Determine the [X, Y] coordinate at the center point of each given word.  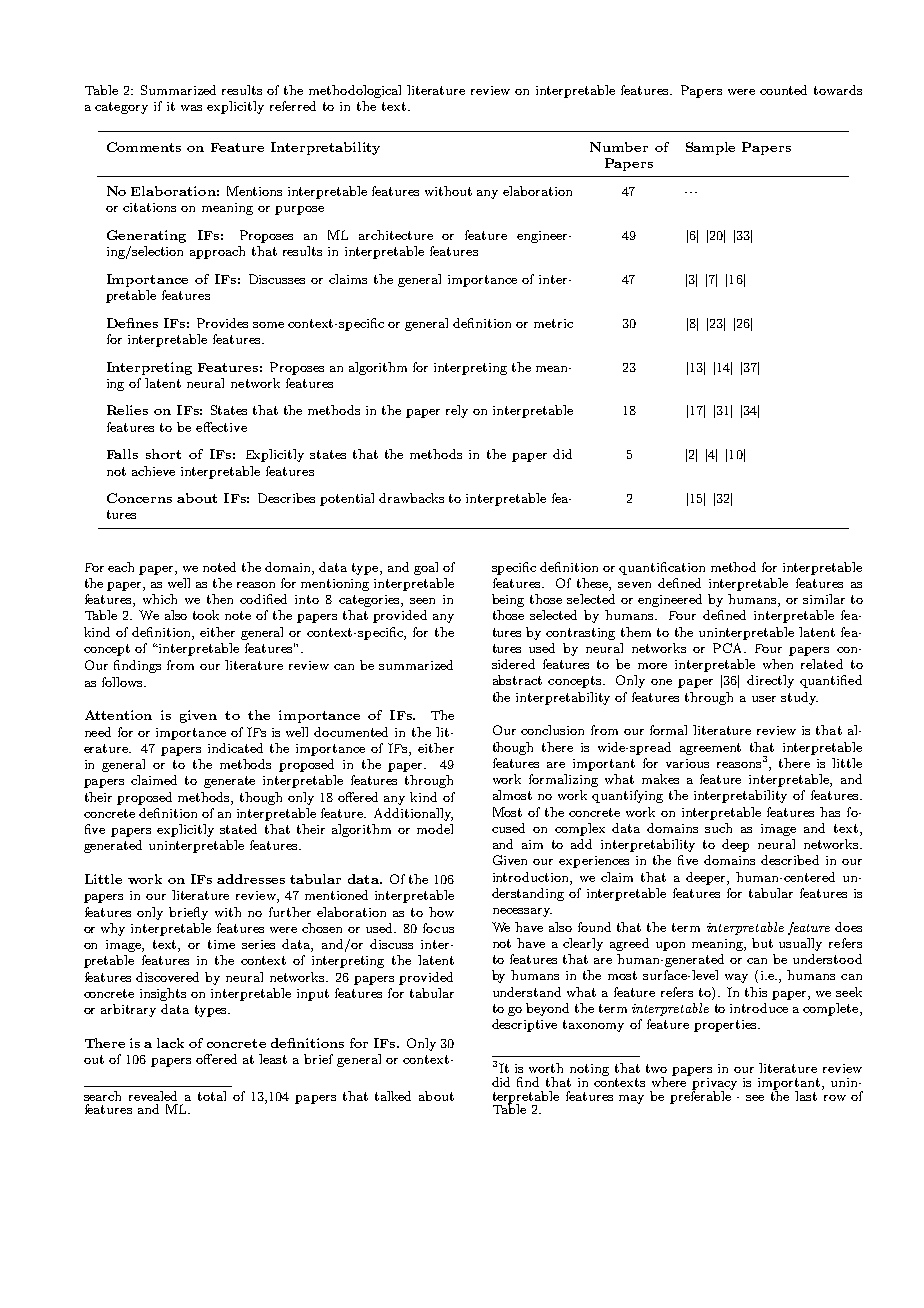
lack [170, 1043]
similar [824, 599]
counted [783, 90]
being [508, 600]
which [160, 599]
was [191, 108]
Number [619, 147]
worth [546, 1068]
